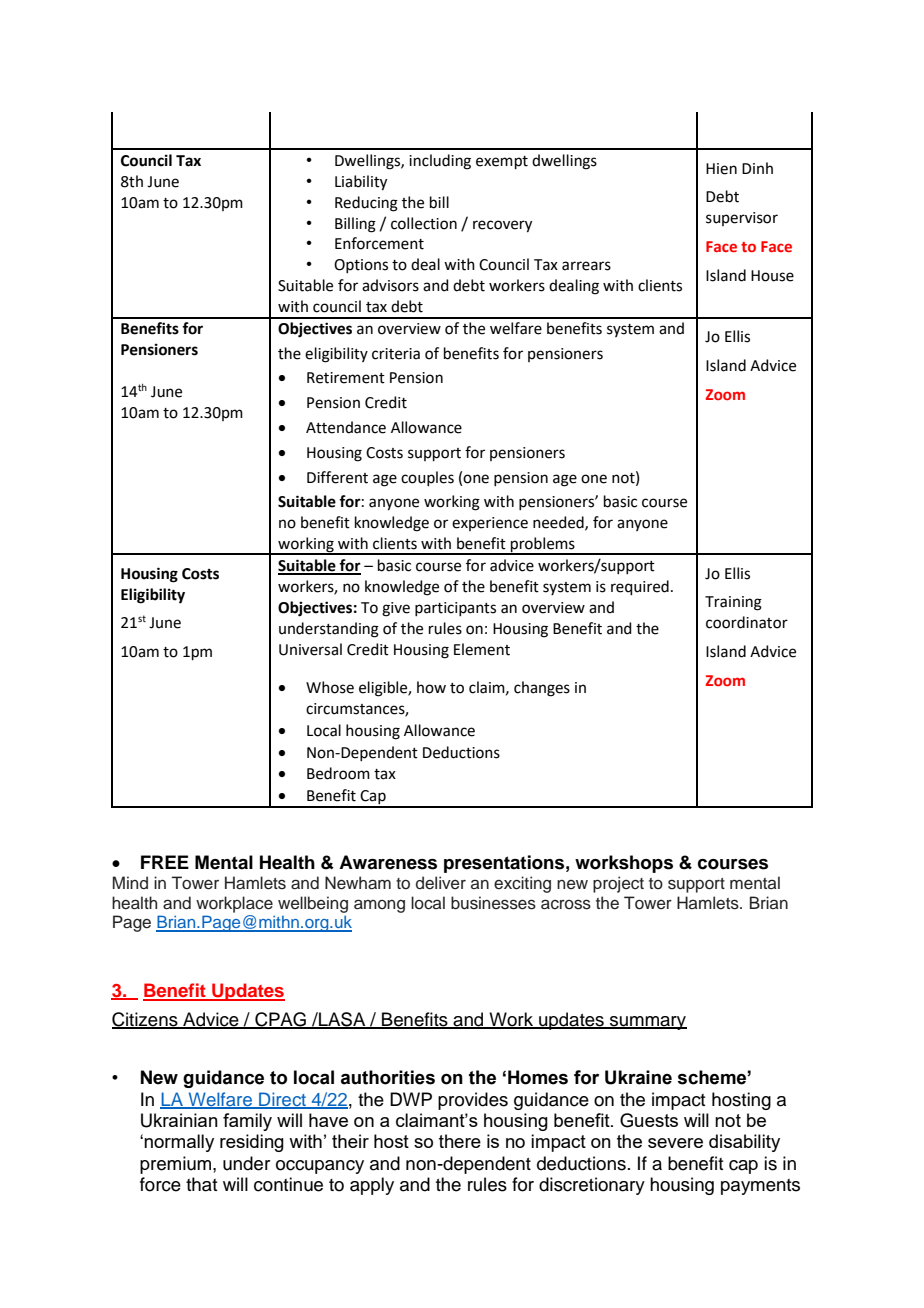  I want to click on FREE, so click(165, 862).
